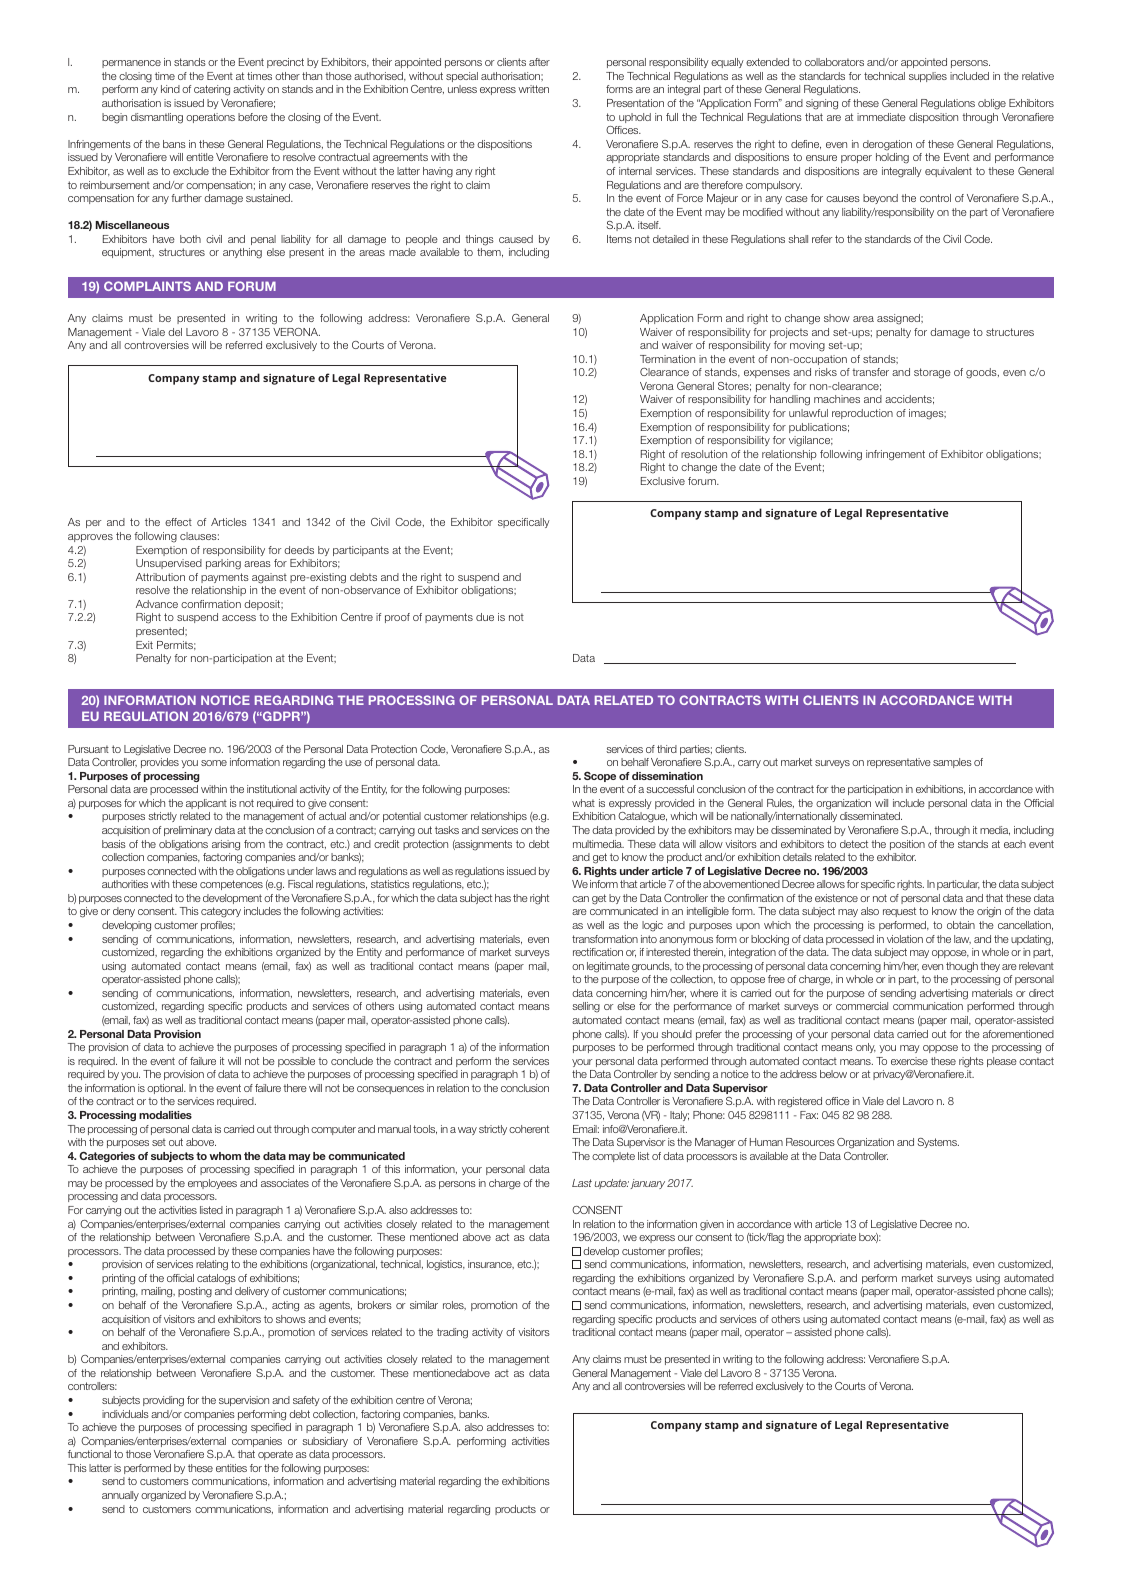 Image resolution: width=1122 pixels, height=1587 pixels. What do you see at coordinates (868, 1238) in the image?
I see `box` at bounding box center [868, 1238].
